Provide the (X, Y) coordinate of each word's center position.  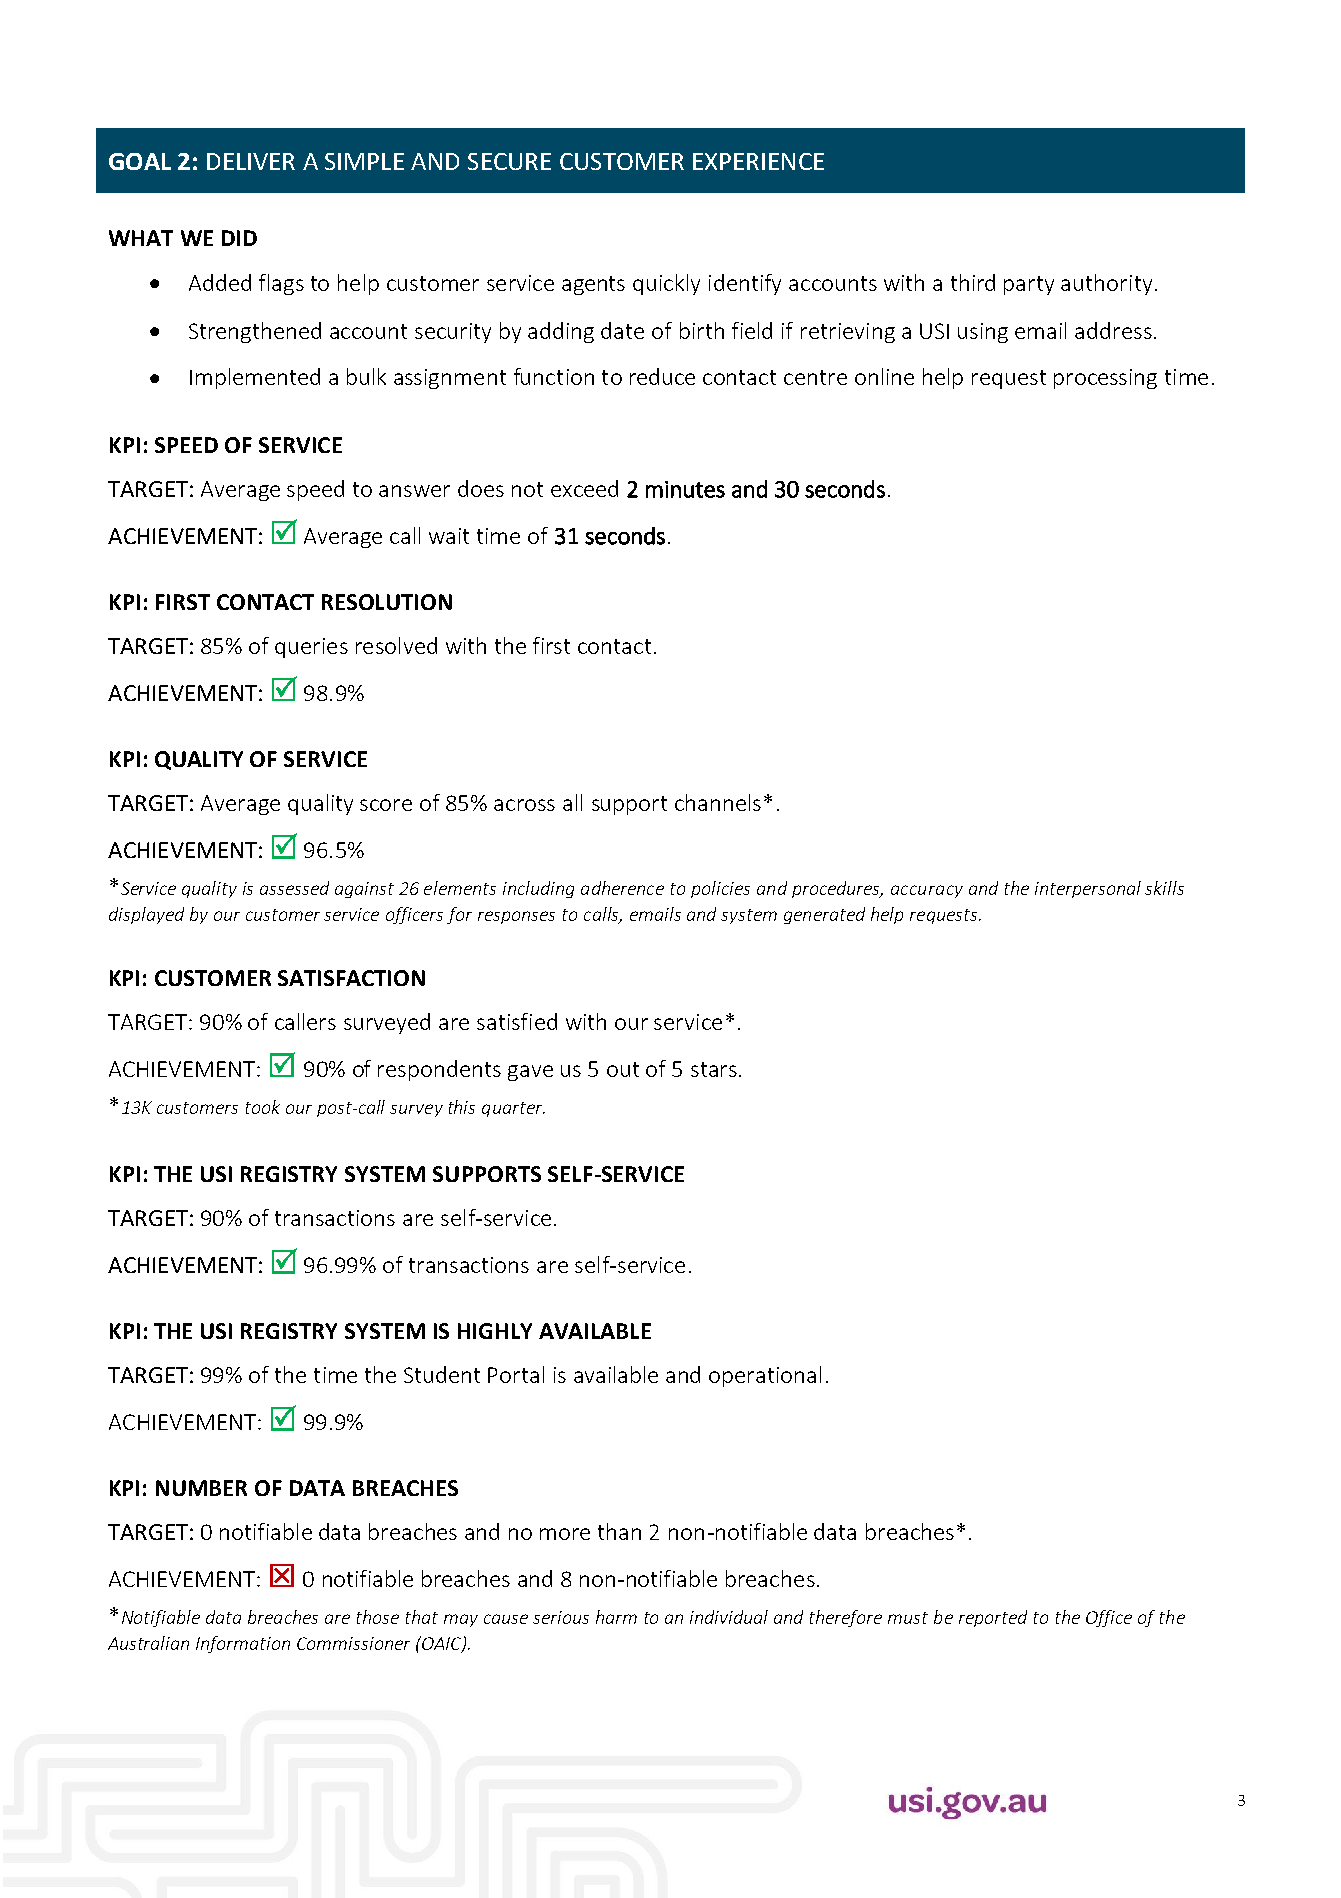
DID (239, 238)
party (1029, 285)
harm (616, 1617)
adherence (622, 888)
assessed (294, 888)
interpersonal (1088, 889)
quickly (666, 284)
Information (243, 1644)
